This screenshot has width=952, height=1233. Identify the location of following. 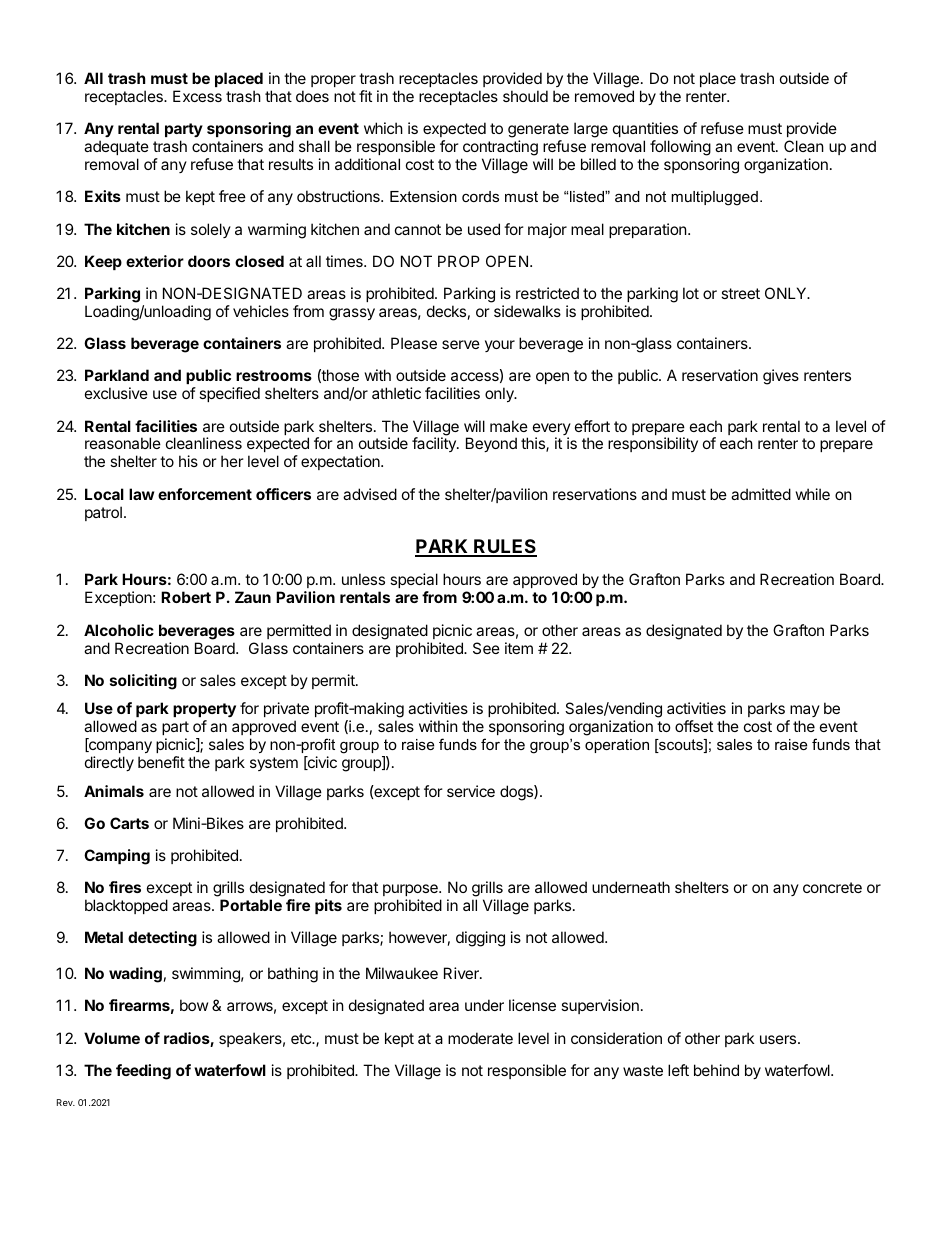
(680, 148).
